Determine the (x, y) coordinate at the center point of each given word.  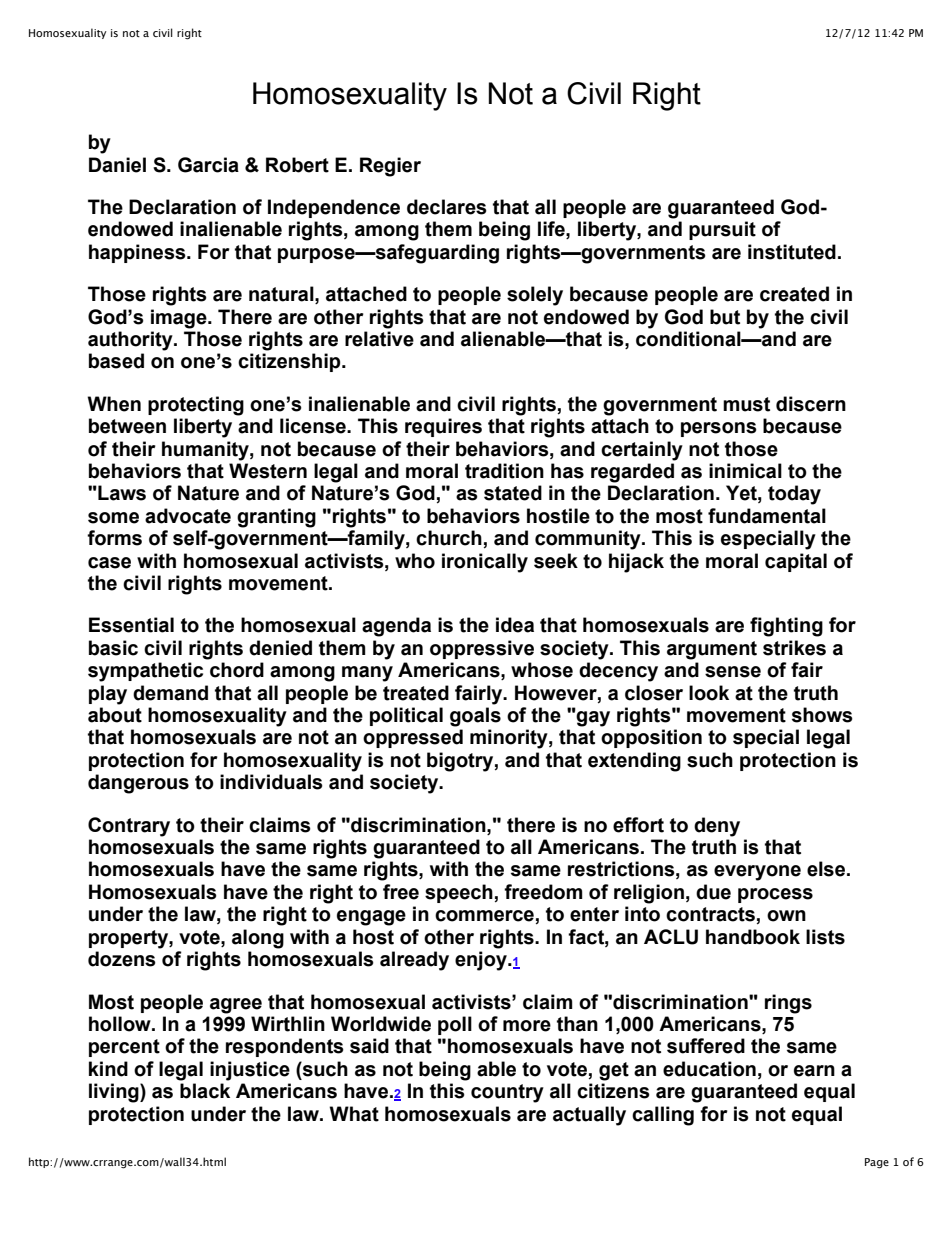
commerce (484, 916)
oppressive (482, 649)
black (205, 1091)
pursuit (722, 230)
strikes (794, 648)
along (258, 939)
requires (443, 427)
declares (447, 207)
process (775, 895)
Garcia (208, 165)
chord (237, 670)
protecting (196, 406)
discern (811, 404)
